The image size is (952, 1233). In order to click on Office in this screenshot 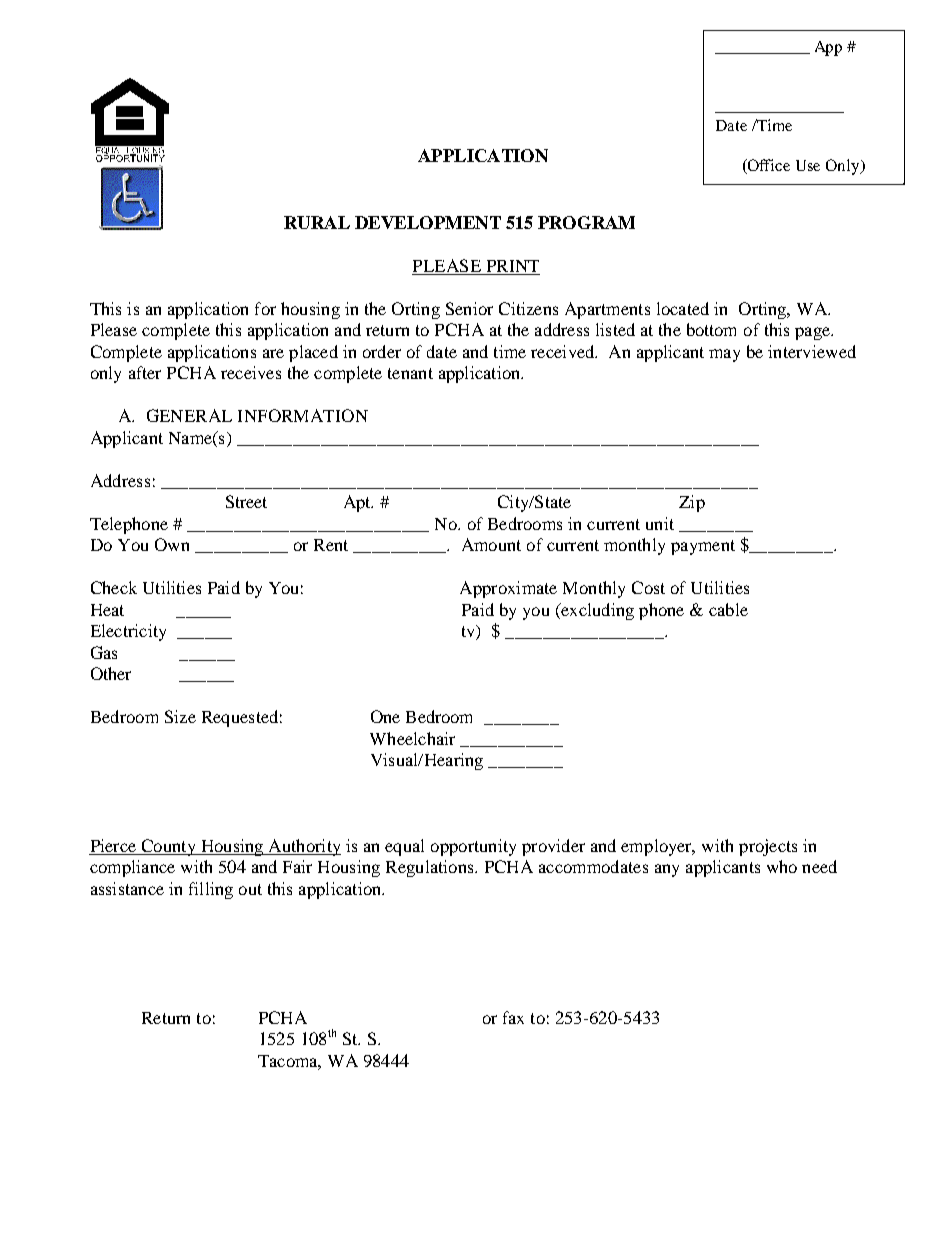, I will do `click(767, 166)`.
